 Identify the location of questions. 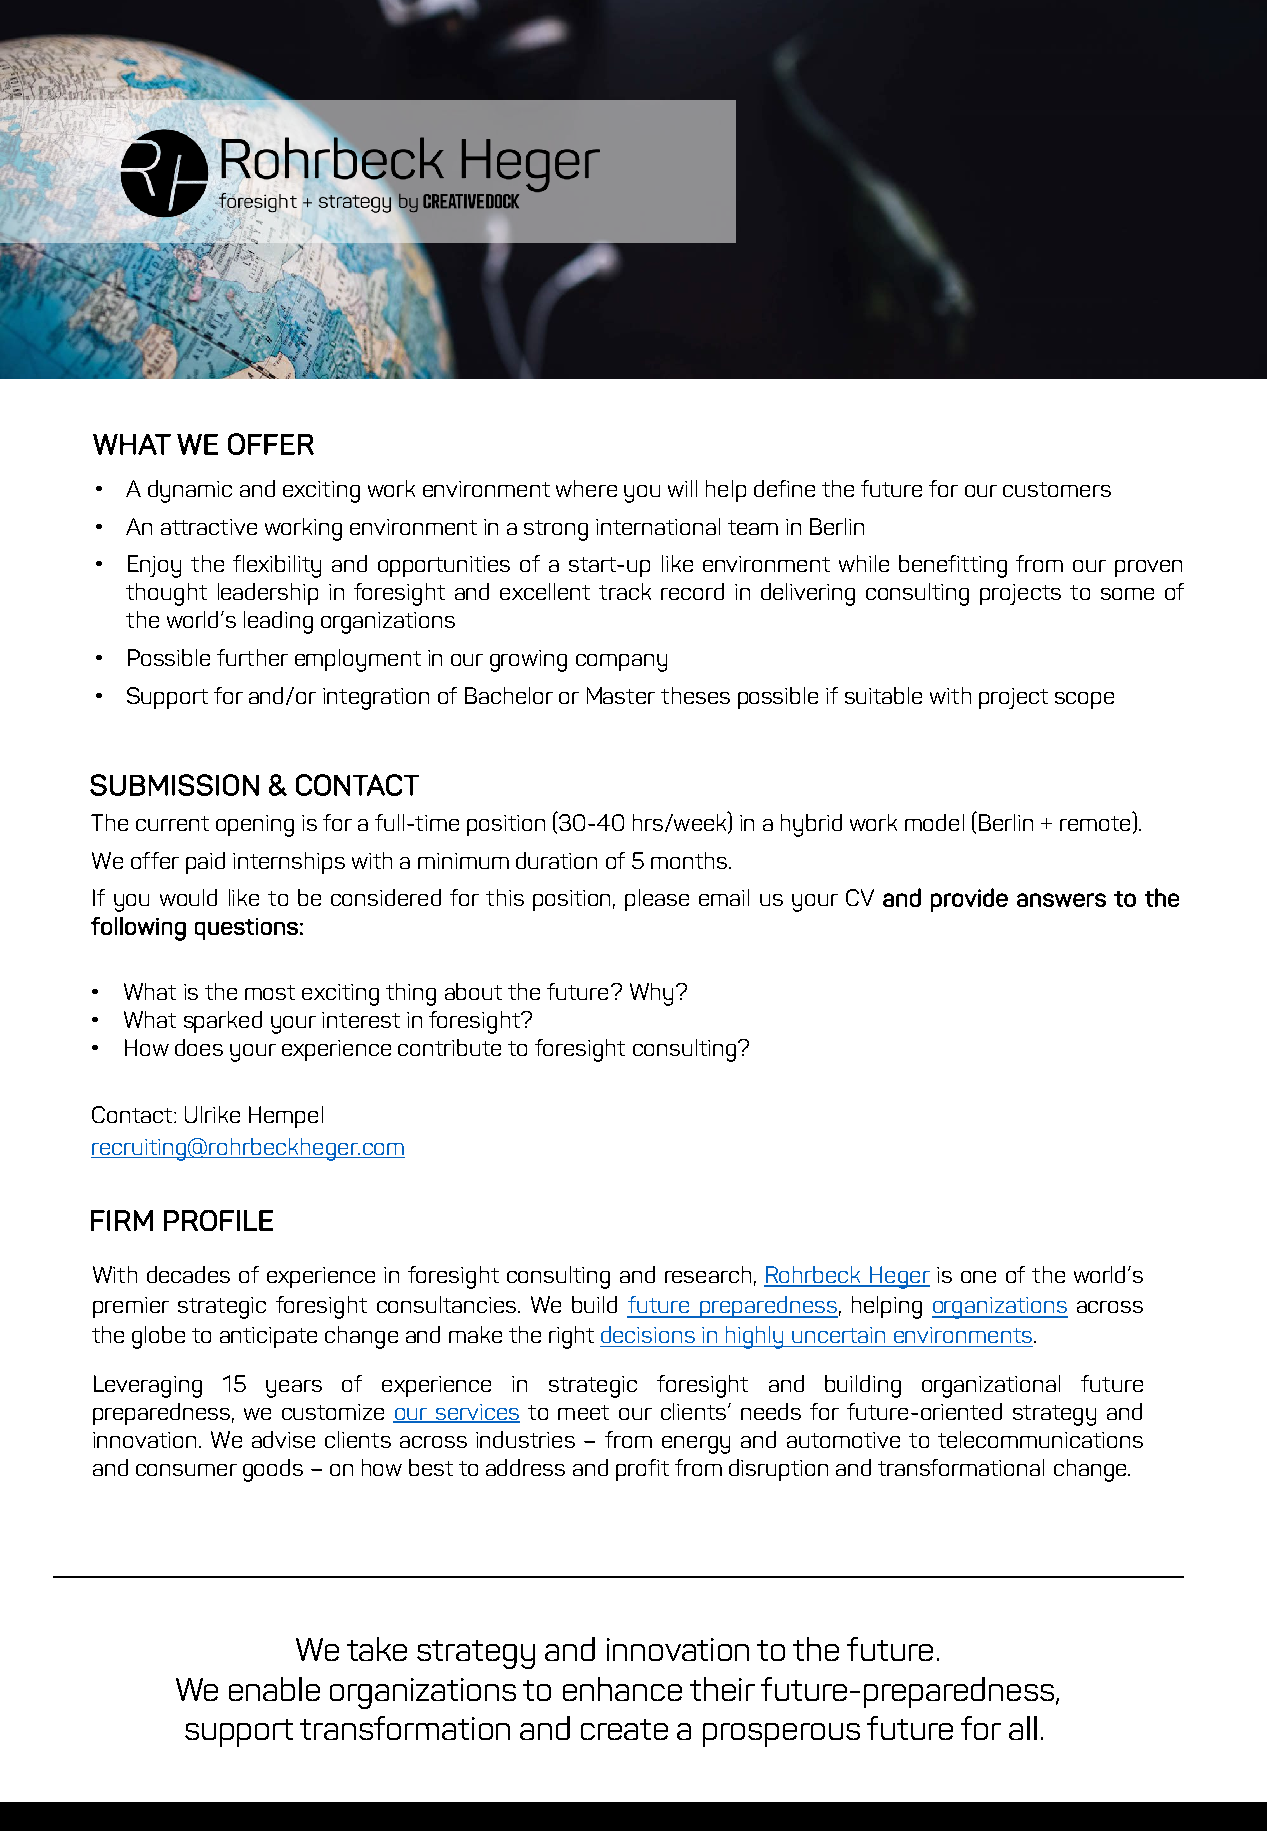
(246, 929).
